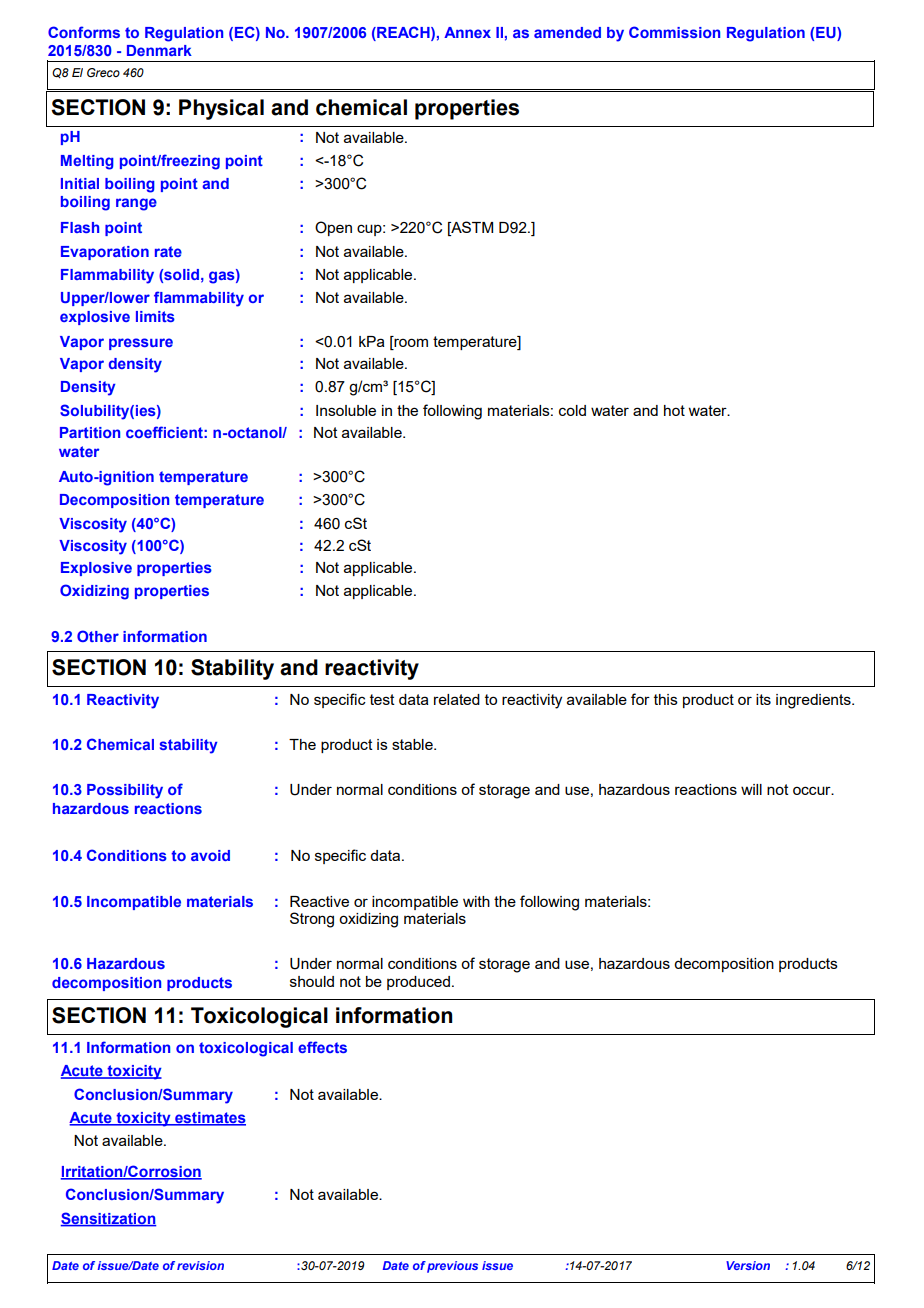 The width and height of the document is (924, 1308). I want to click on previous, so click(452, 1267).
